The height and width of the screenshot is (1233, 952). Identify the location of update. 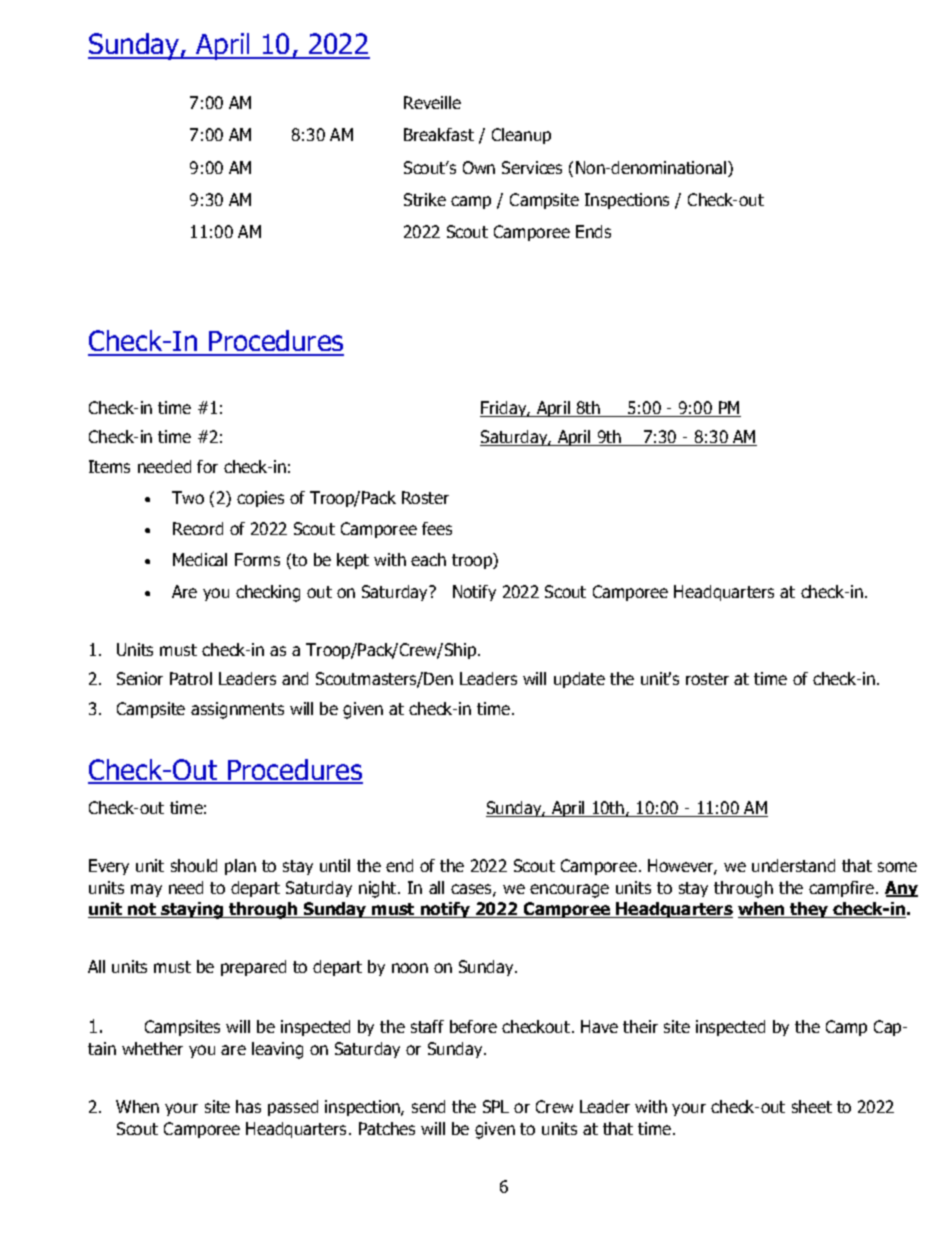
(579, 680).
